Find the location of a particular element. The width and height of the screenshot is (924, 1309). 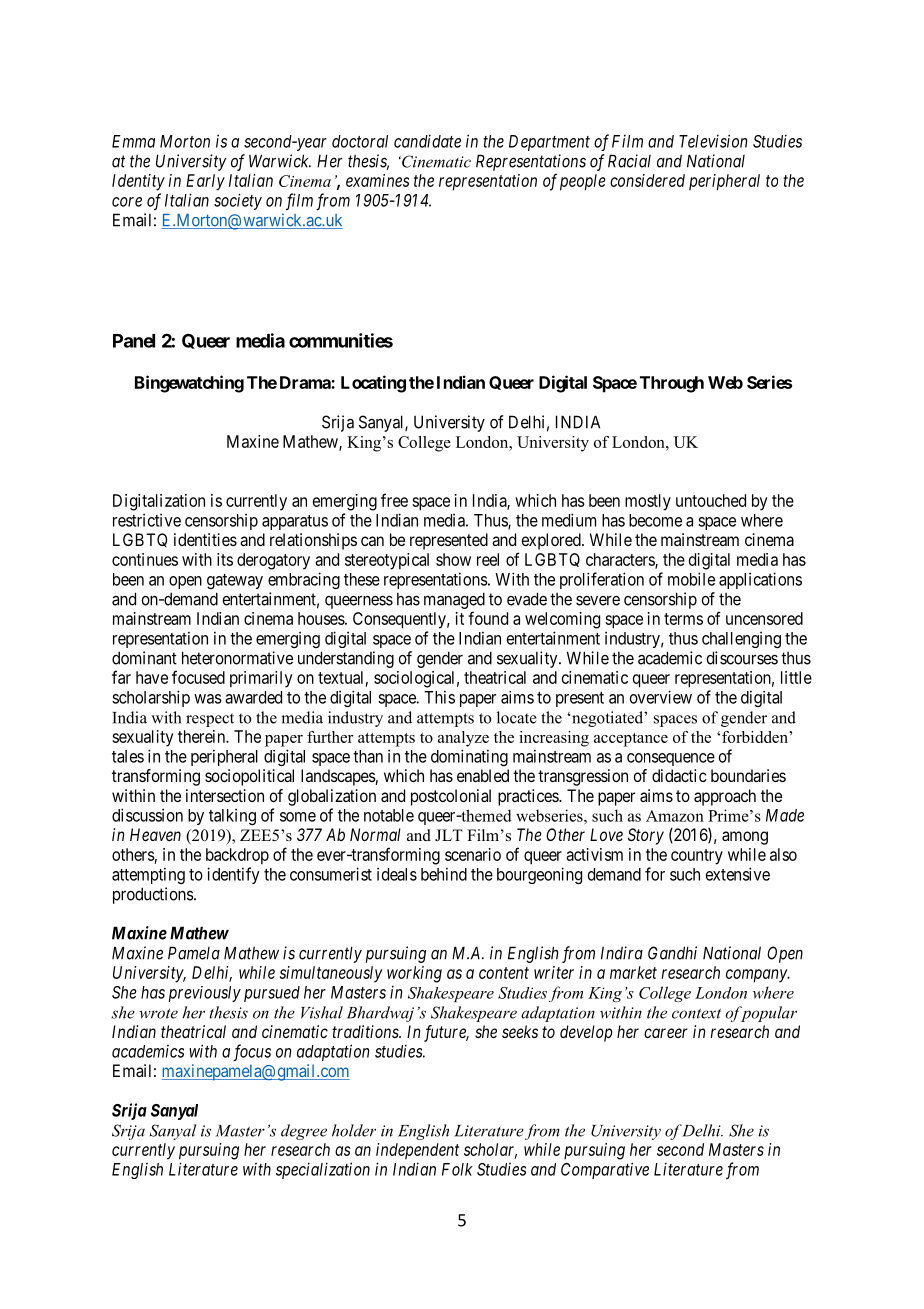

degree is located at coordinates (304, 1132).
